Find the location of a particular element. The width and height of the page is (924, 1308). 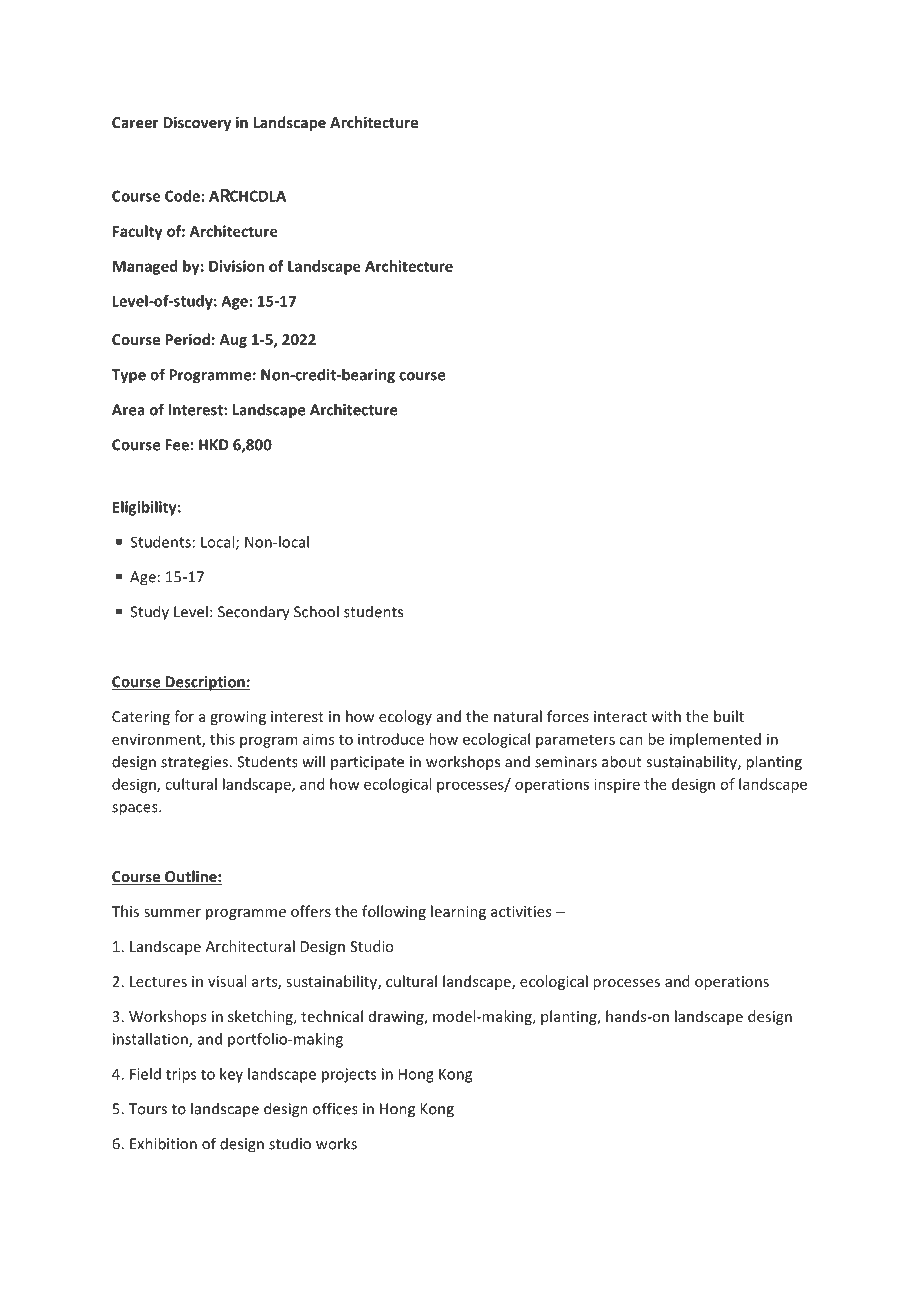

Code is located at coordinates (182, 196).
